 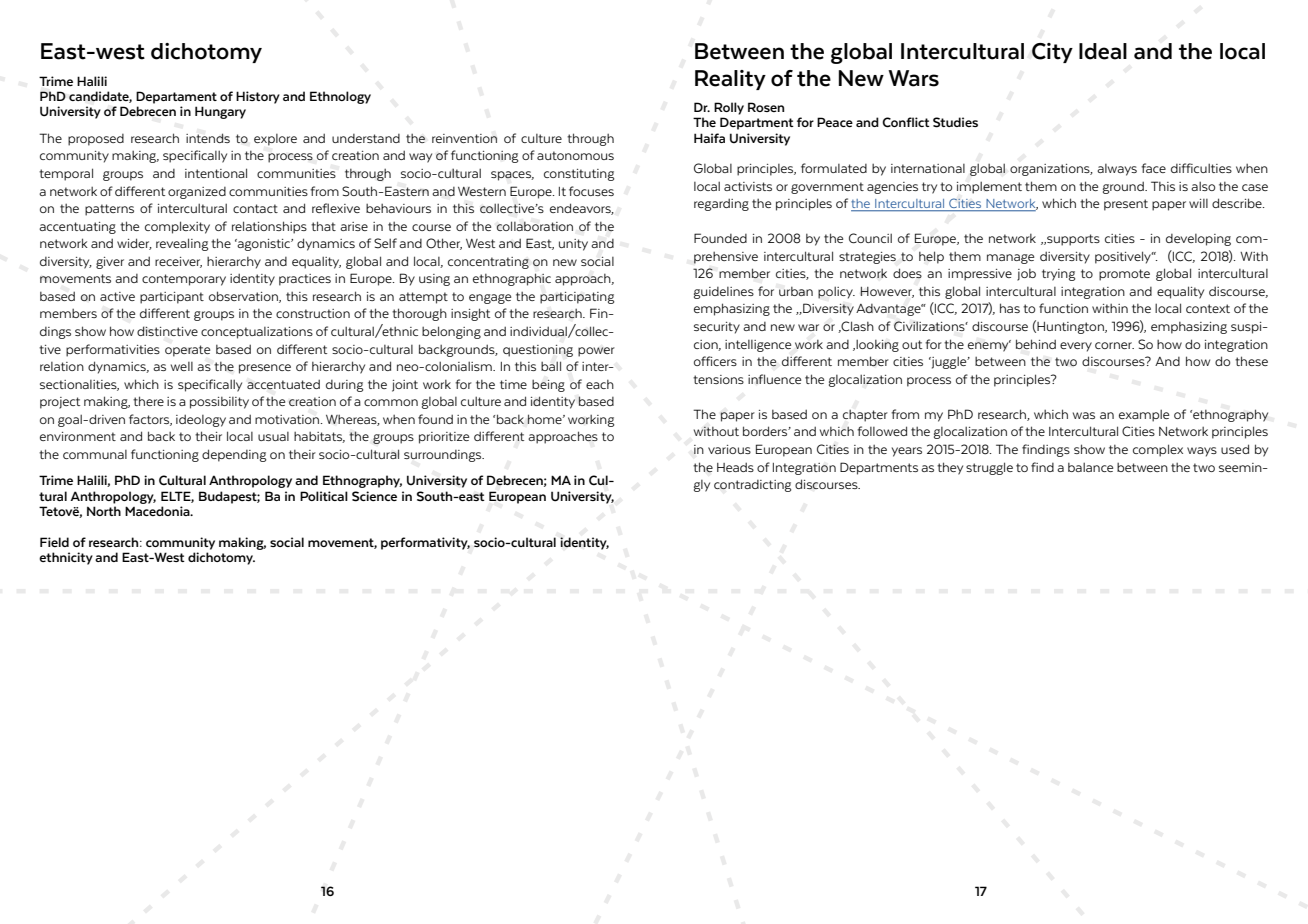 I want to click on Reality, so click(x=730, y=80).
